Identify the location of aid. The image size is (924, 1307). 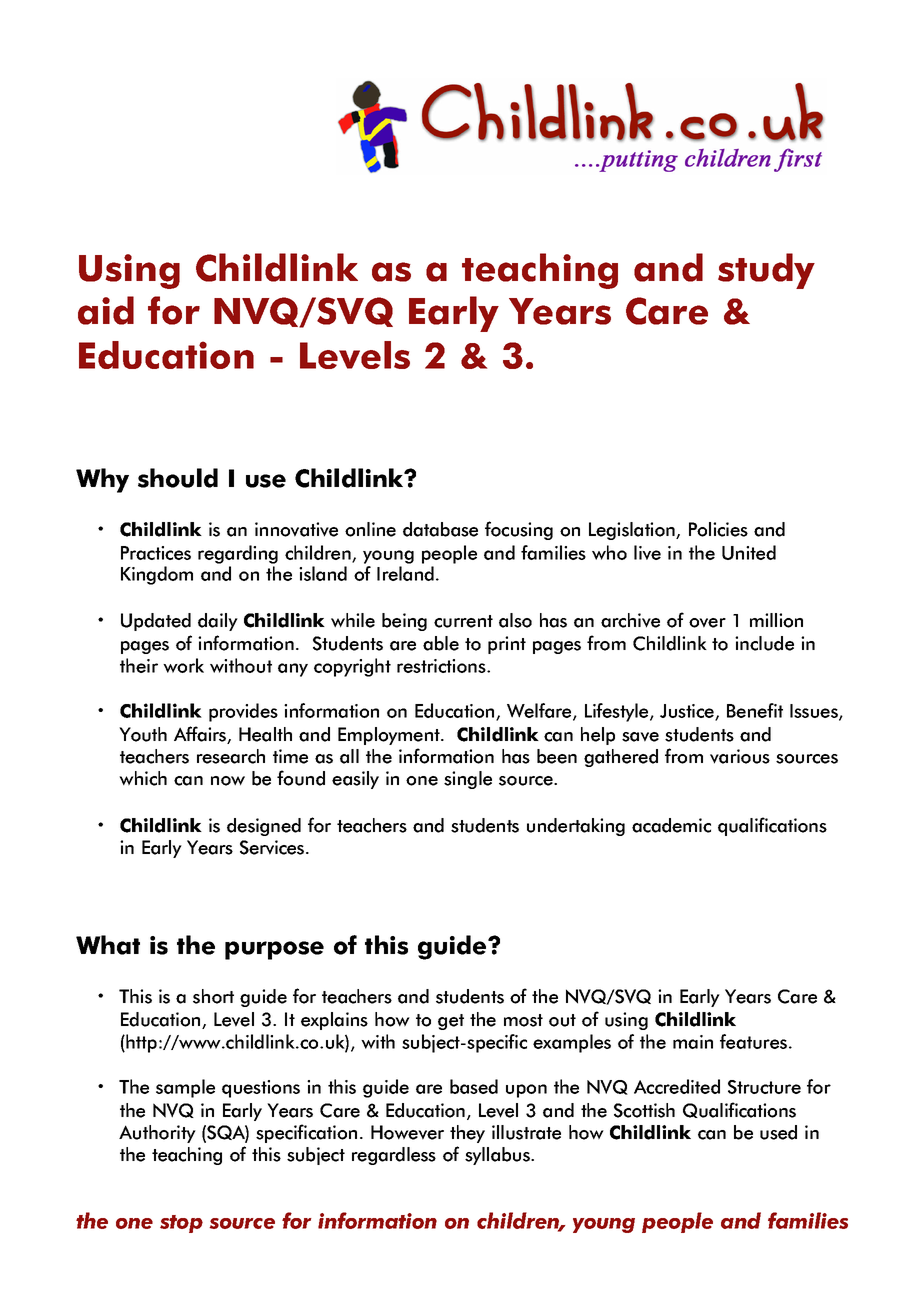
(106, 310).
